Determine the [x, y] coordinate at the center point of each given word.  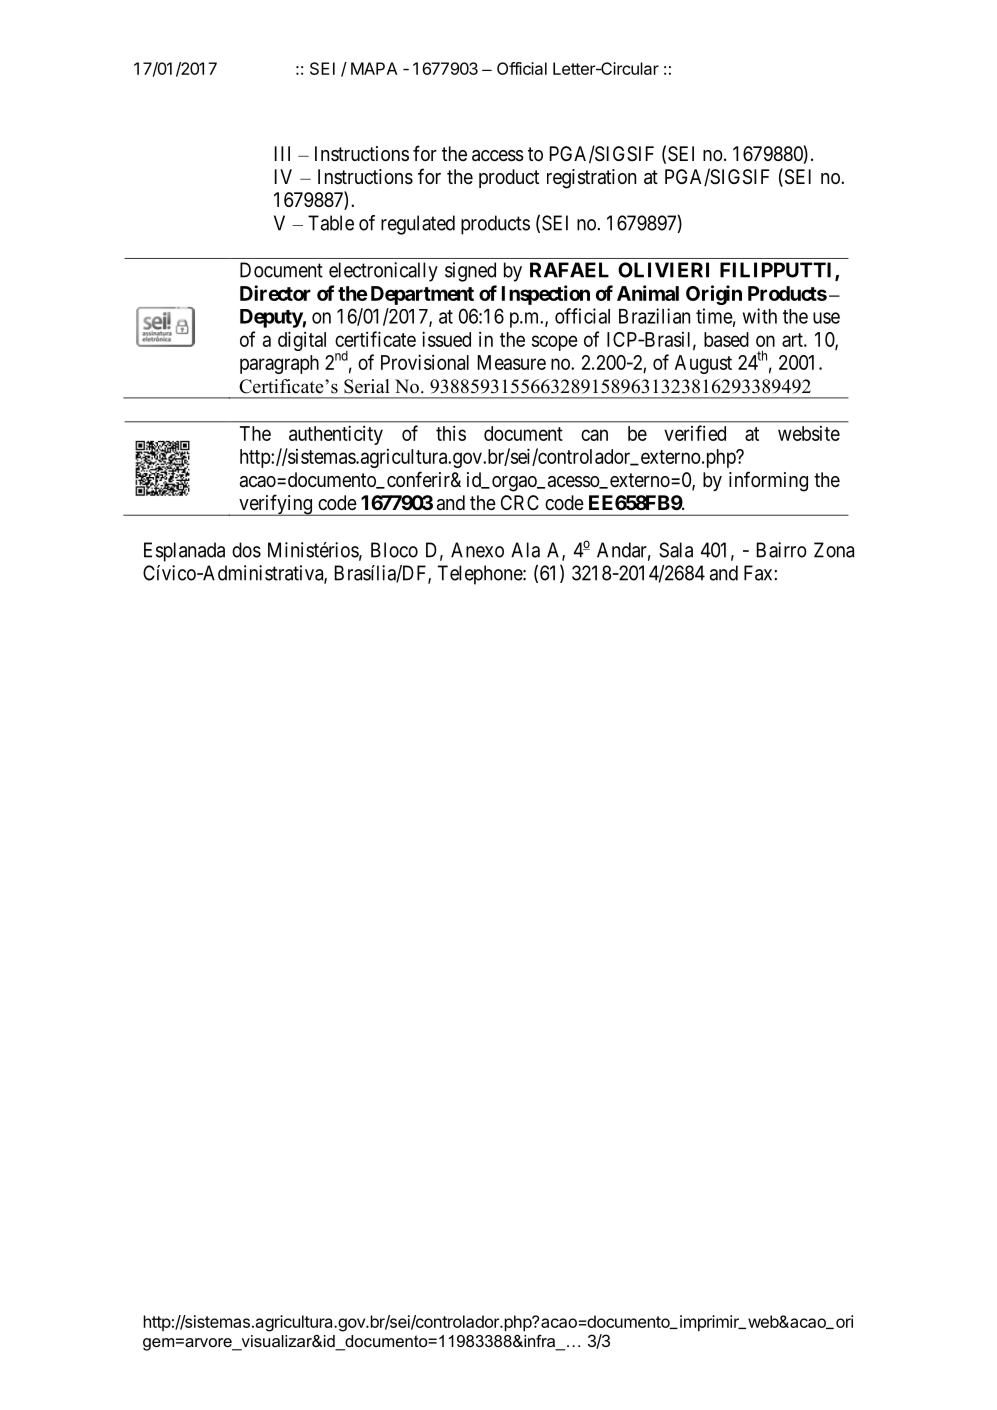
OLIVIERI [663, 270]
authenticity [336, 435]
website [809, 433]
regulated [418, 225]
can [594, 435]
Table [331, 223]
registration [591, 179]
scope [555, 343]
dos [246, 550]
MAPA [374, 68]
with [760, 316]
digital [302, 341]
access [498, 156]
